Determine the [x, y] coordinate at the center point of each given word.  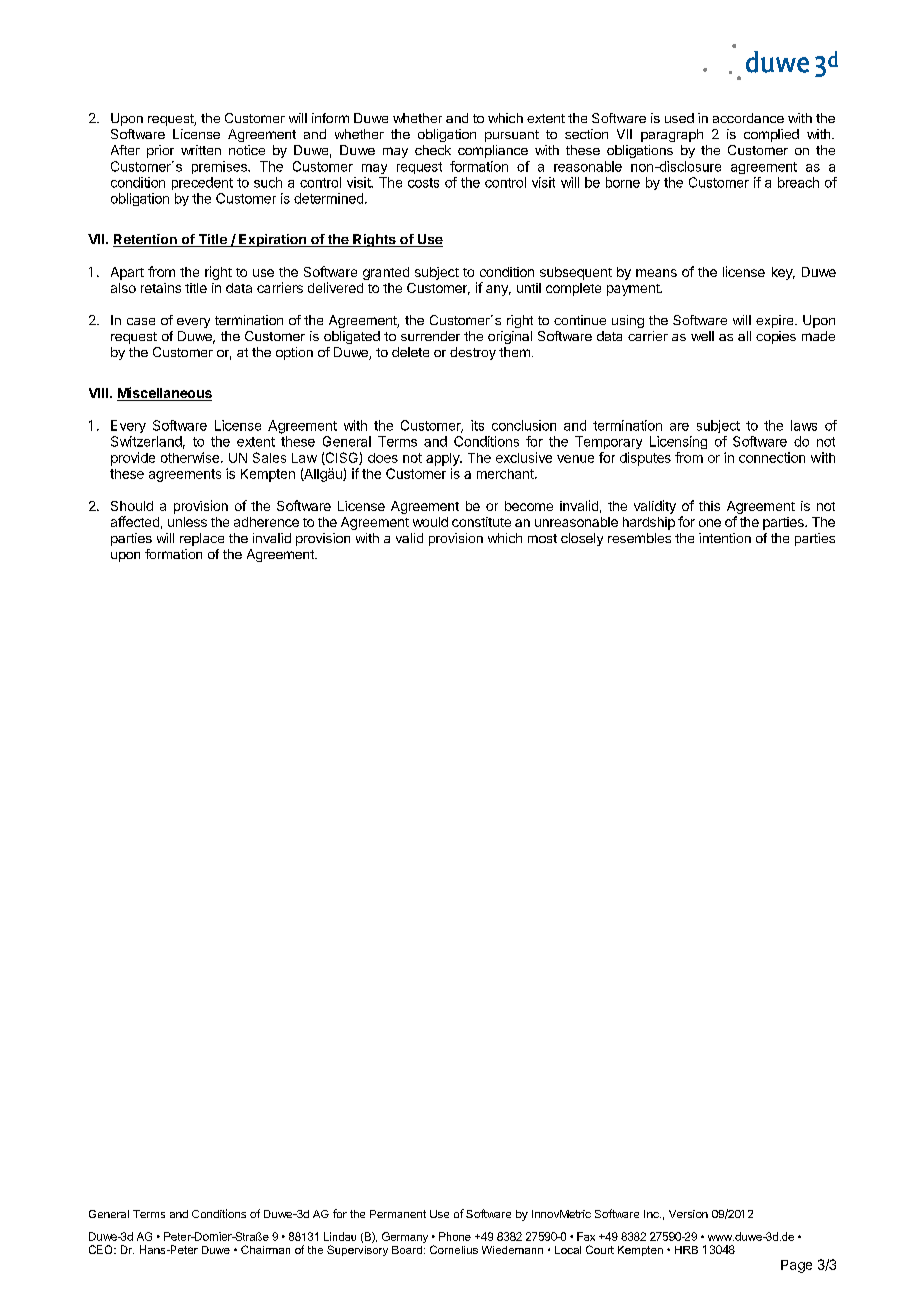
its [477, 425]
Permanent [398, 1214]
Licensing [678, 442]
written [201, 150]
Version [688, 1214]
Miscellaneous [164, 394]
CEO [102, 1249]
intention [725, 538]
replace [202, 539]
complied [771, 135]
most [542, 538]
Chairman [265, 1249]
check [433, 150]
